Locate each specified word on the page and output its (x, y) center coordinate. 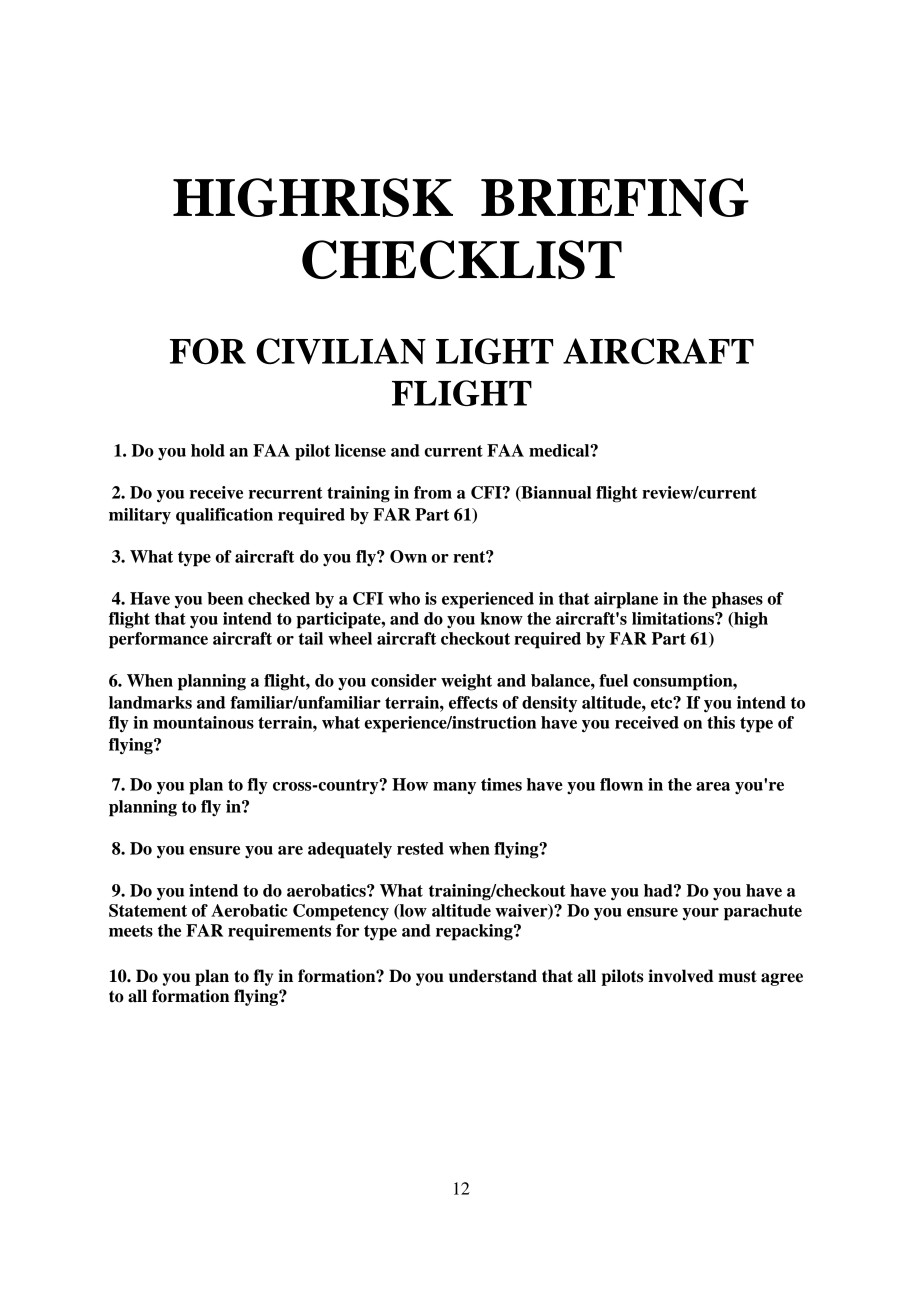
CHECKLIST (462, 259)
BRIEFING (615, 197)
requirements (279, 932)
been (225, 598)
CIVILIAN (341, 351)
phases (737, 600)
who (404, 598)
